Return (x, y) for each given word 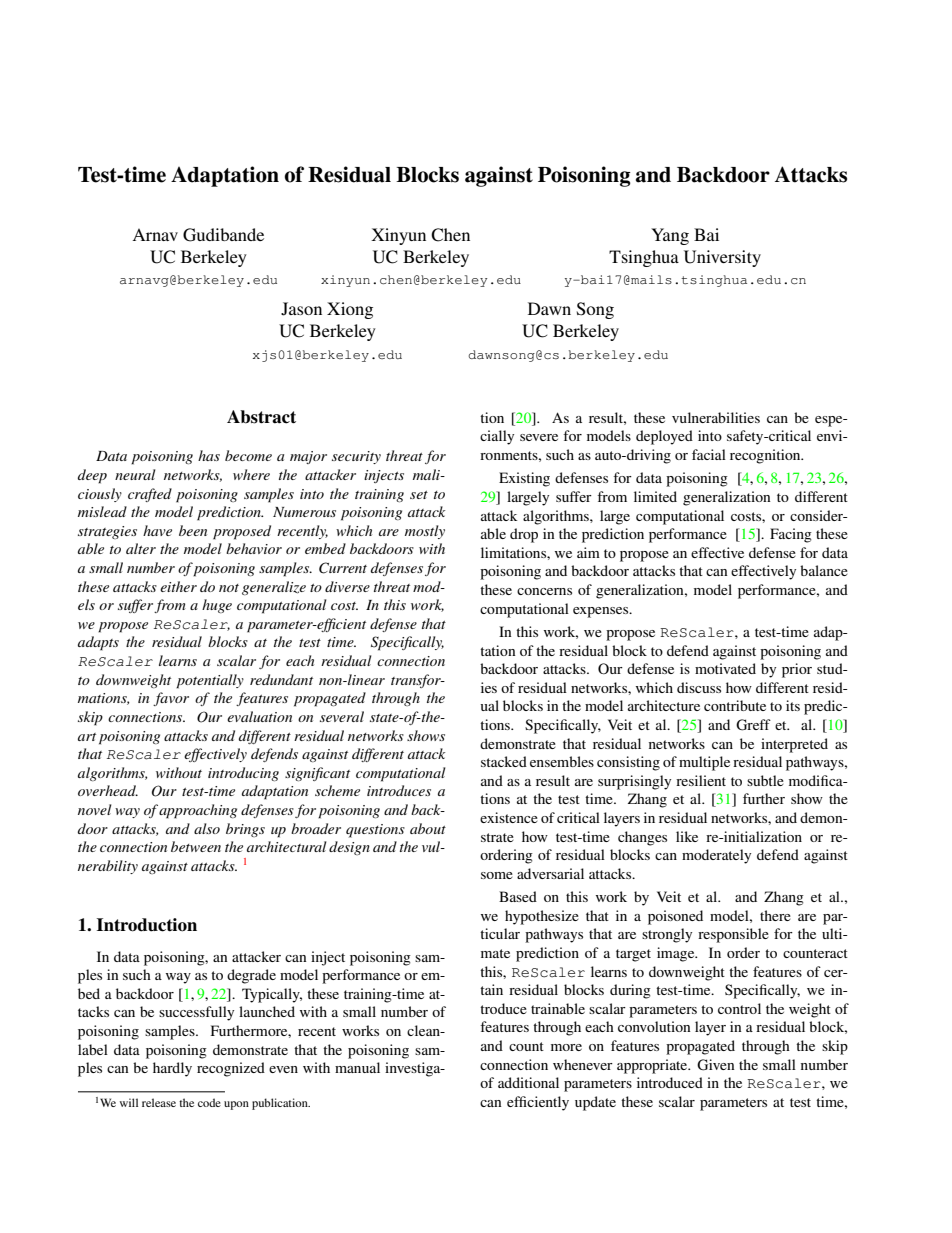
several (342, 716)
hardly (172, 1069)
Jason (301, 309)
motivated (725, 668)
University (722, 258)
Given (716, 1065)
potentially (210, 681)
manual (357, 1067)
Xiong (350, 310)
